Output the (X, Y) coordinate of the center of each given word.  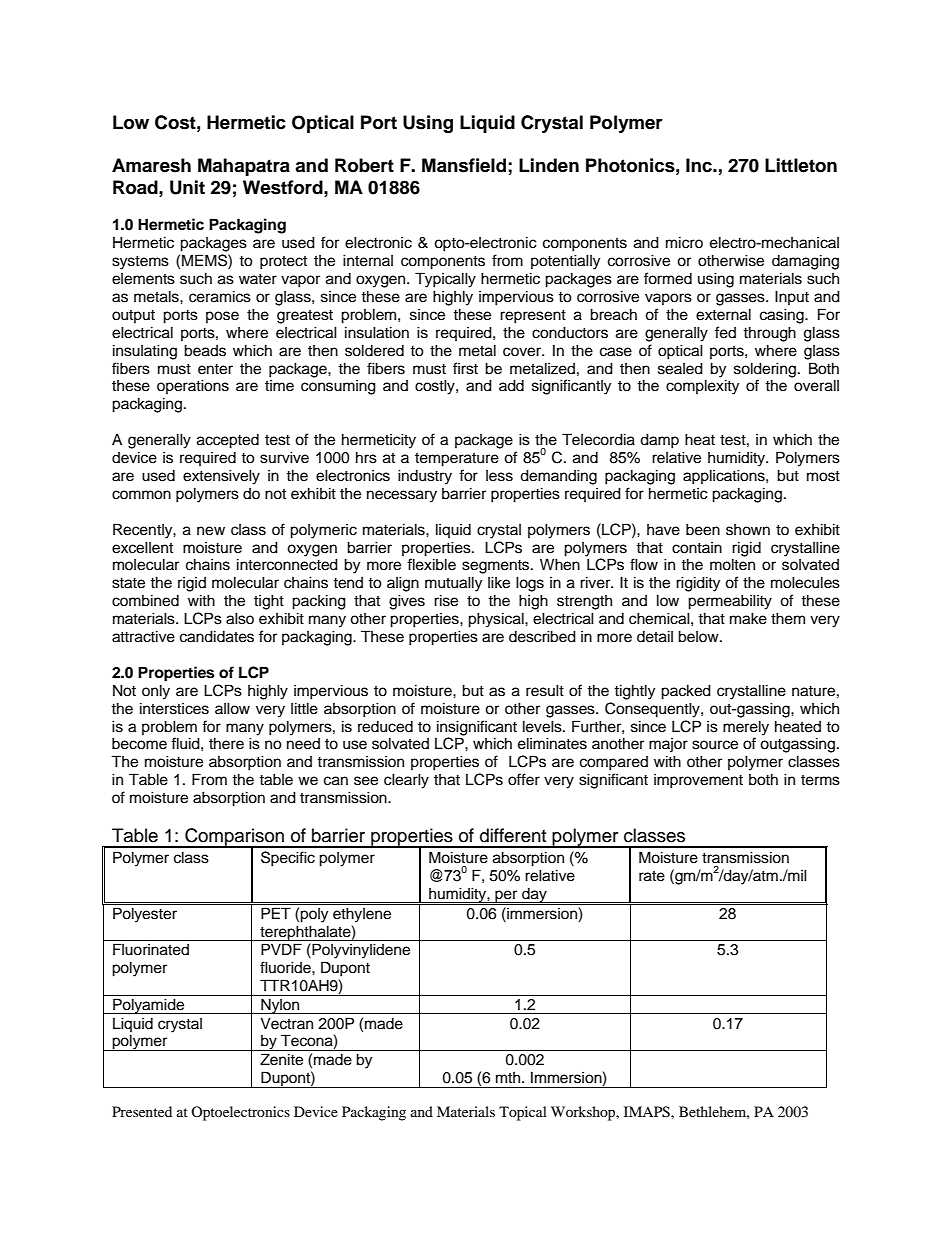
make (748, 618)
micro (684, 242)
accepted (228, 441)
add (511, 385)
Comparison (234, 838)
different (513, 835)
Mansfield (465, 166)
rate (652, 876)
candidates (217, 636)
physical (497, 620)
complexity (702, 387)
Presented (142, 1111)
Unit (187, 187)
